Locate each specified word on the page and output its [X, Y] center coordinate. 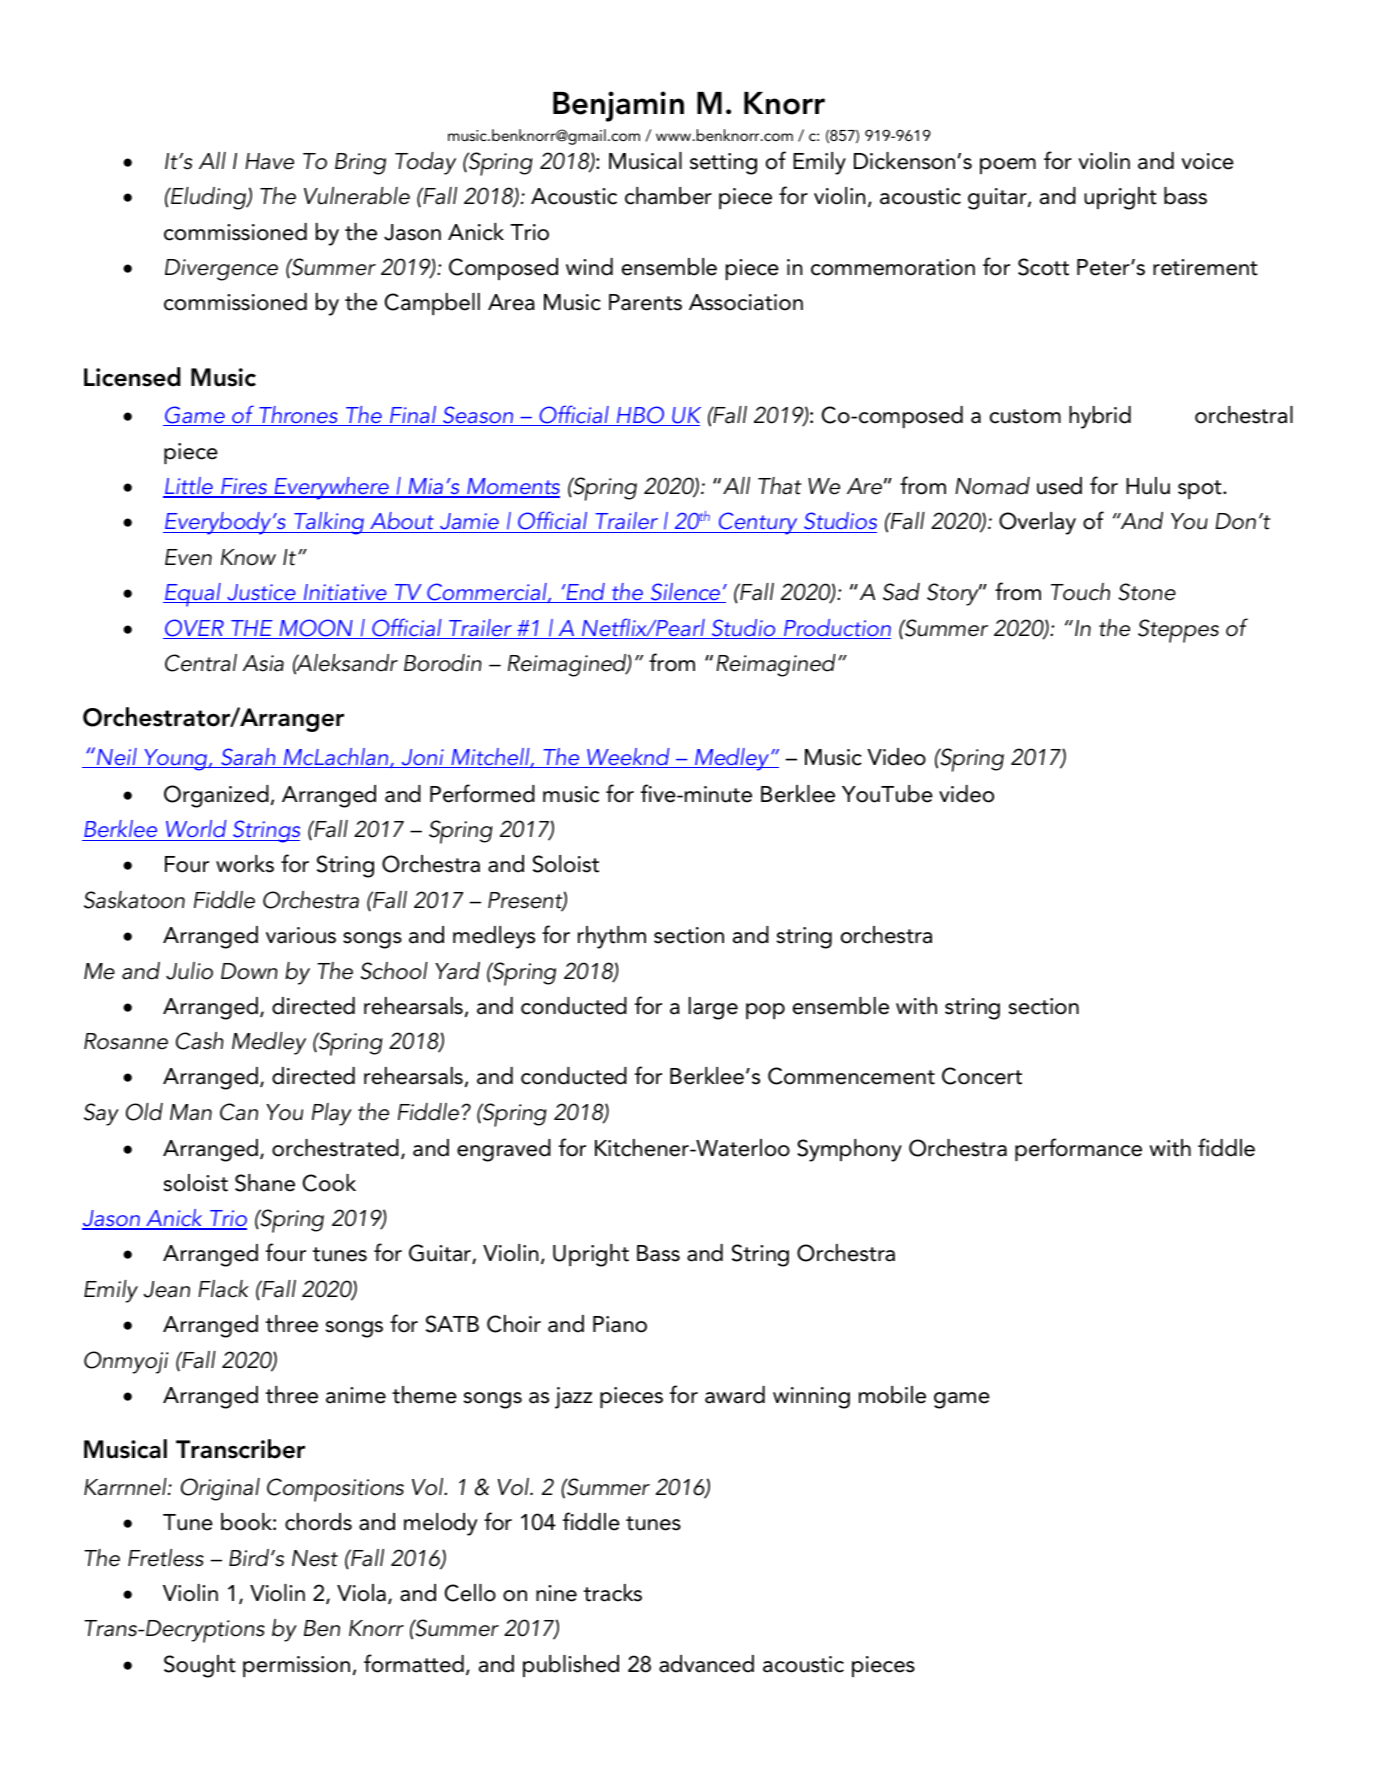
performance [1078, 1149]
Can [239, 1112]
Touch [1080, 592]
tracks [612, 1593]
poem [1008, 166]
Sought [200, 1666]
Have [269, 161]
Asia [263, 663]
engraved [504, 1150]
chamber [668, 196]
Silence [685, 593]
